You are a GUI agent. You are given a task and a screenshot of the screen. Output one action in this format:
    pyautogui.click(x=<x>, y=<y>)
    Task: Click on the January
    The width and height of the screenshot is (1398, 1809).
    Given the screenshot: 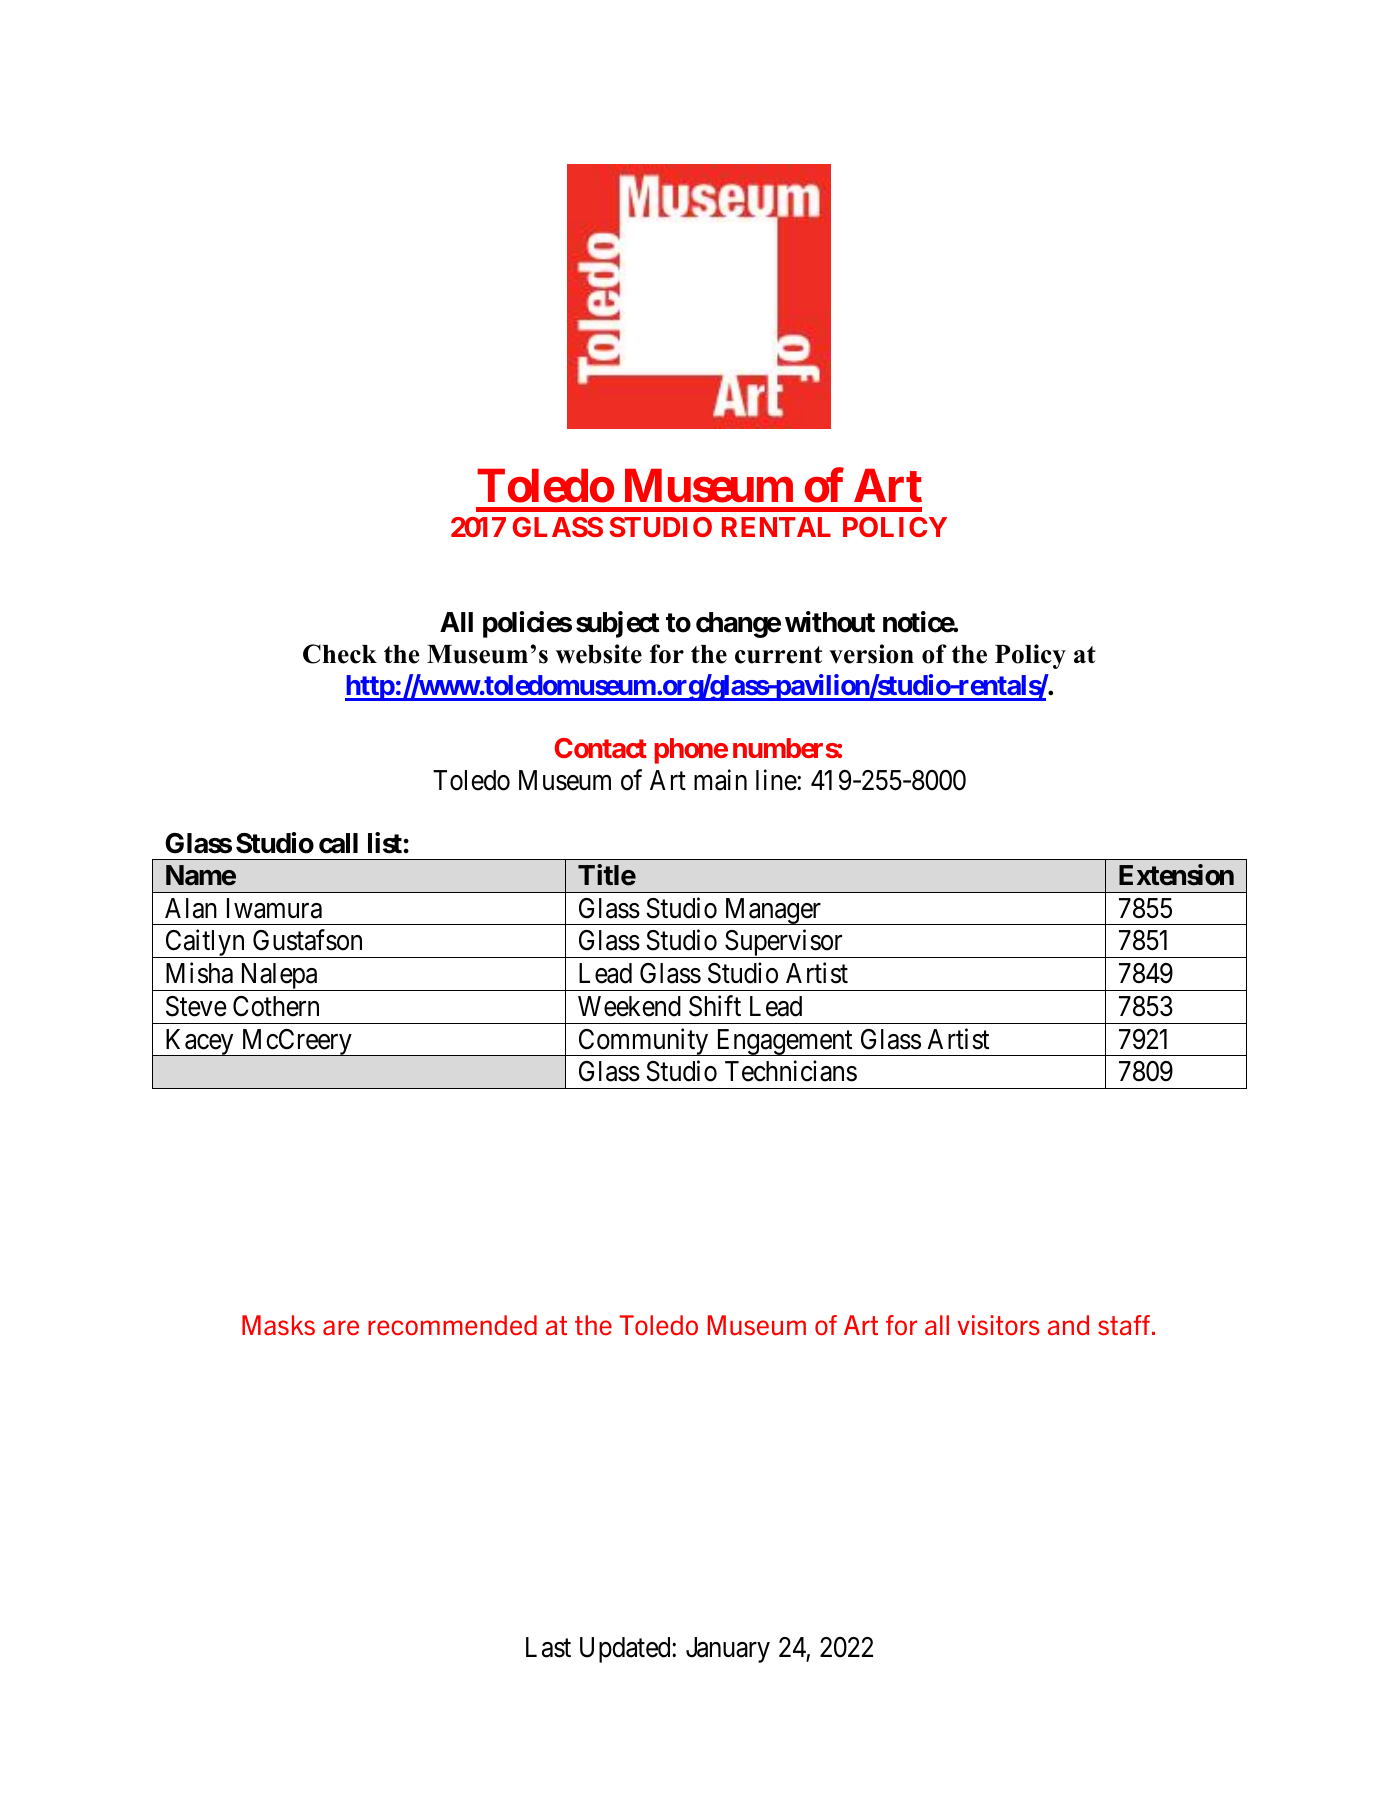 What is the action you would take?
    pyautogui.click(x=728, y=1650)
